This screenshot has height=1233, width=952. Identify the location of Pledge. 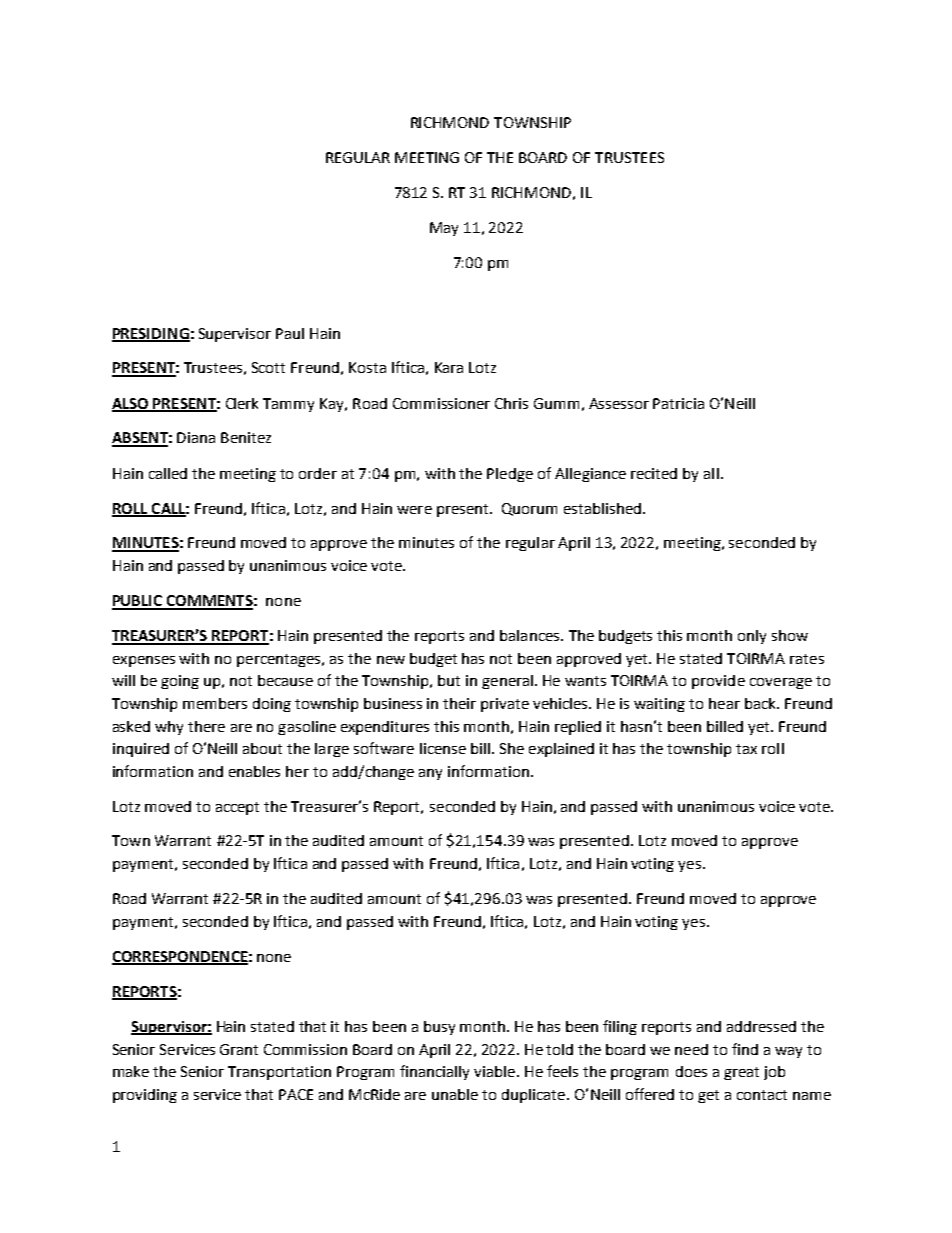
(510, 475).
